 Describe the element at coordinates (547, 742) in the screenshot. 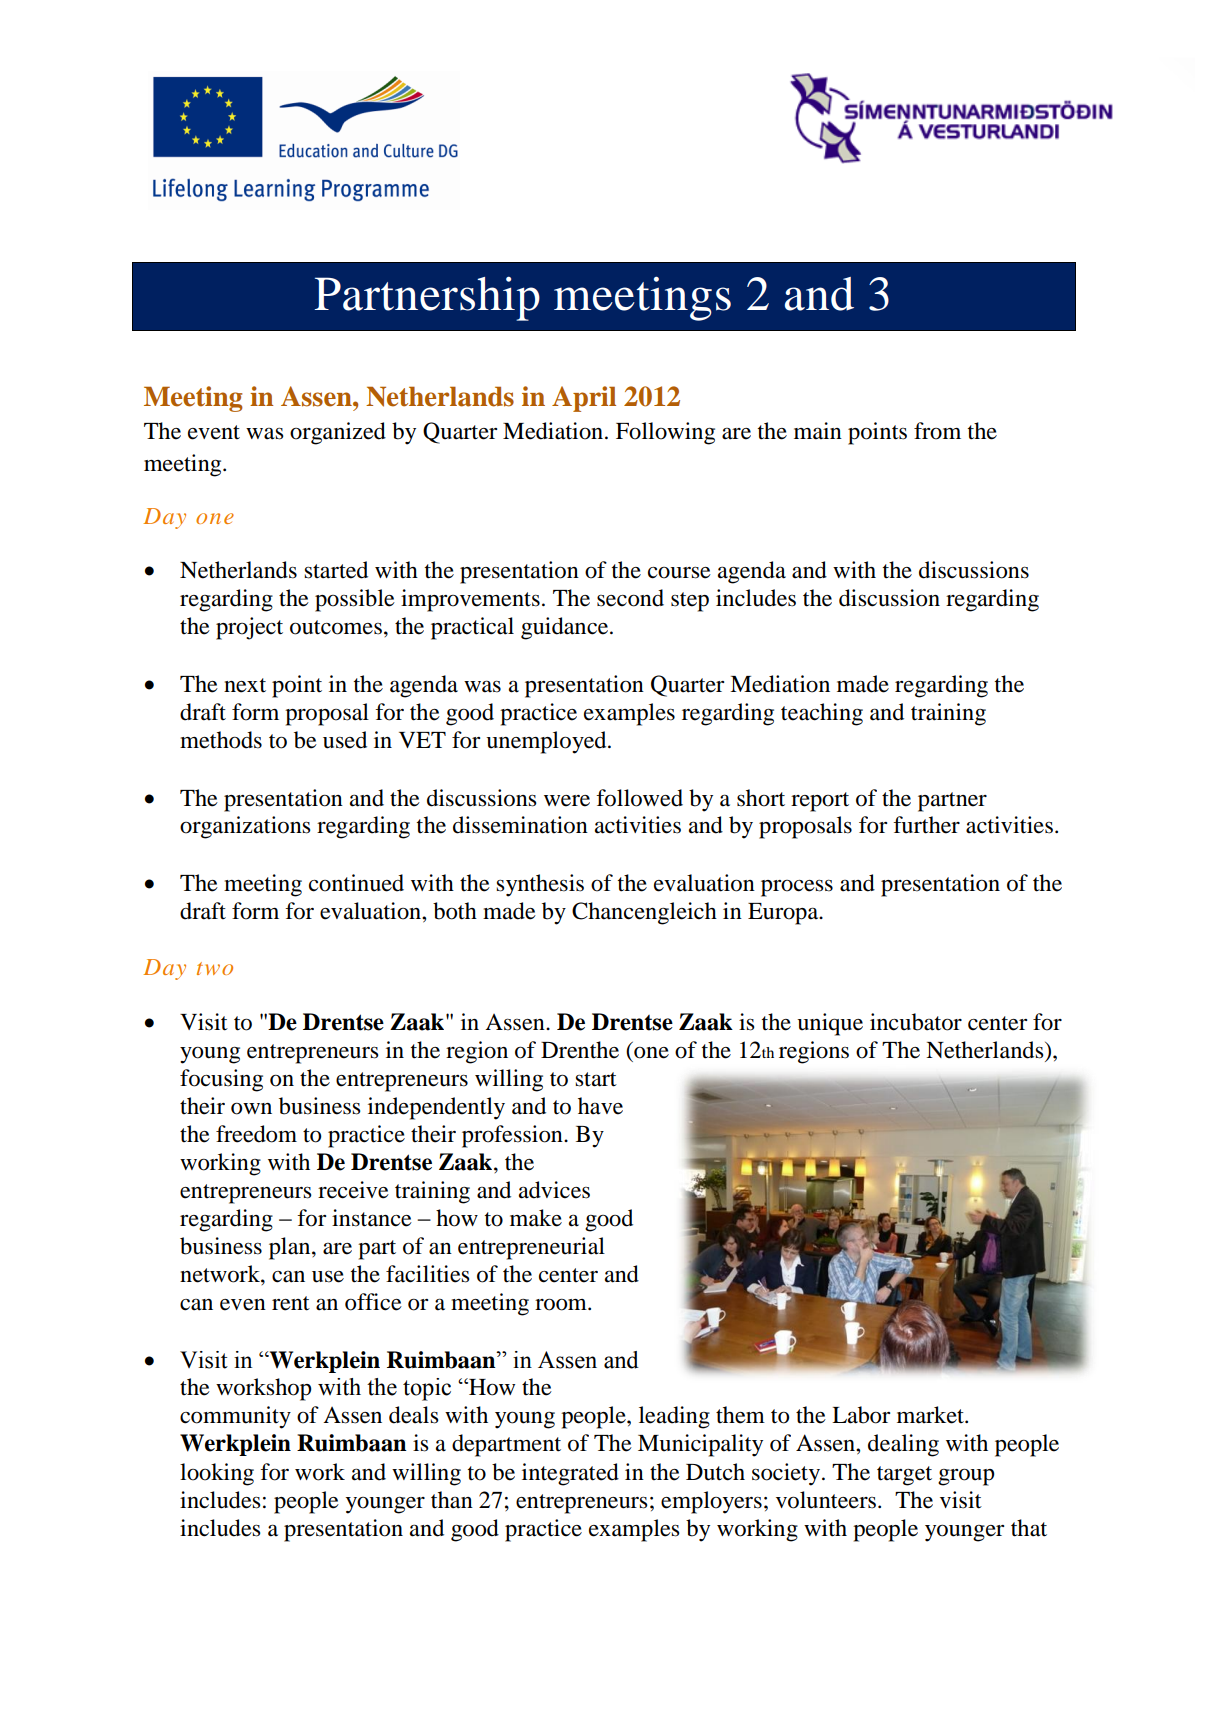

I see `unemployed` at that location.
